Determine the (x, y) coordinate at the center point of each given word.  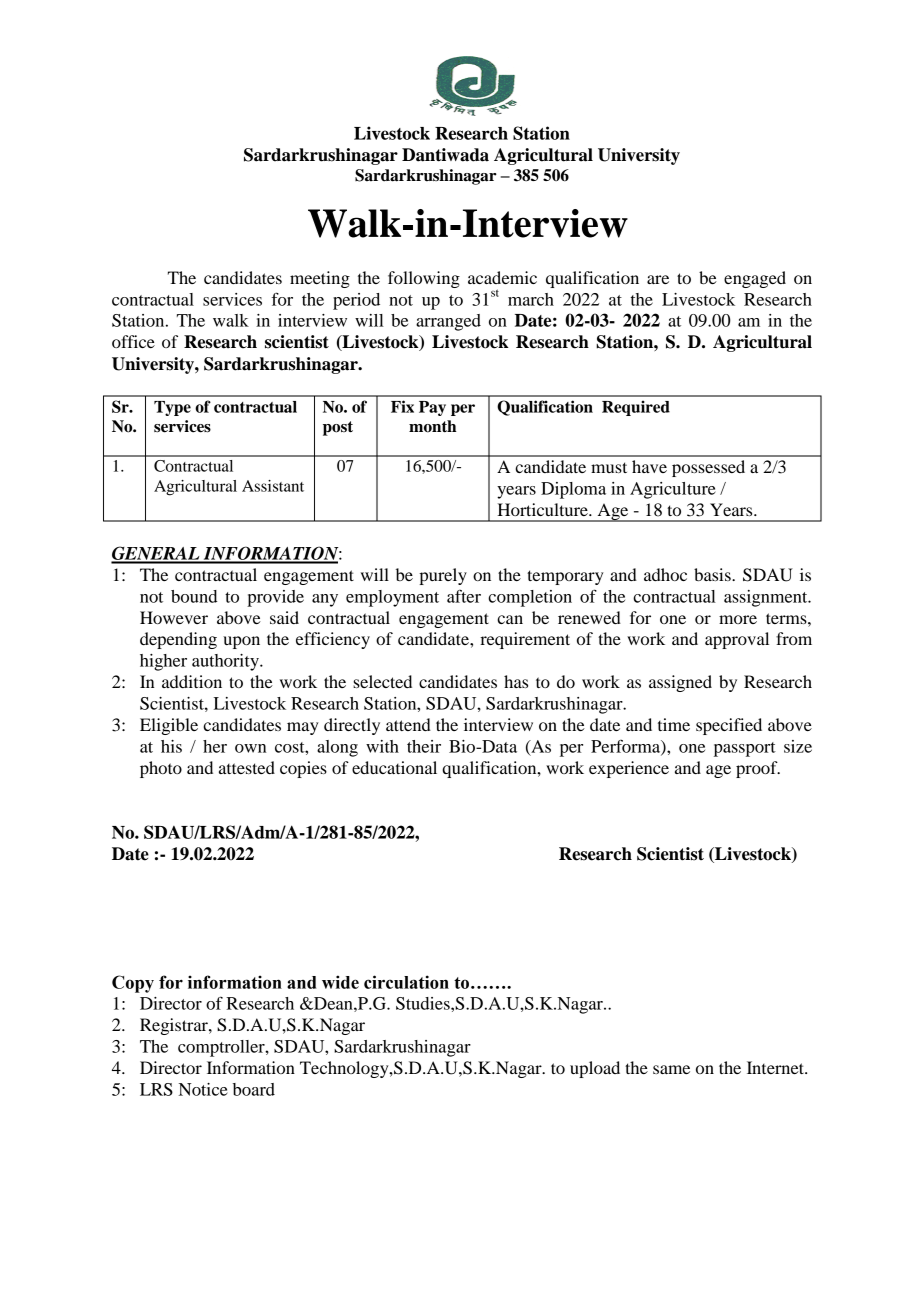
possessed (708, 468)
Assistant (273, 486)
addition (192, 681)
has (516, 681)
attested (247, 767)
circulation (406, 982)
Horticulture (543, 509)
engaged (755, 279)
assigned (680, 683)
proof (758, 769)
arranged (448, 322)
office (133, 341)
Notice (203, 1089)
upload (595, 1069)
